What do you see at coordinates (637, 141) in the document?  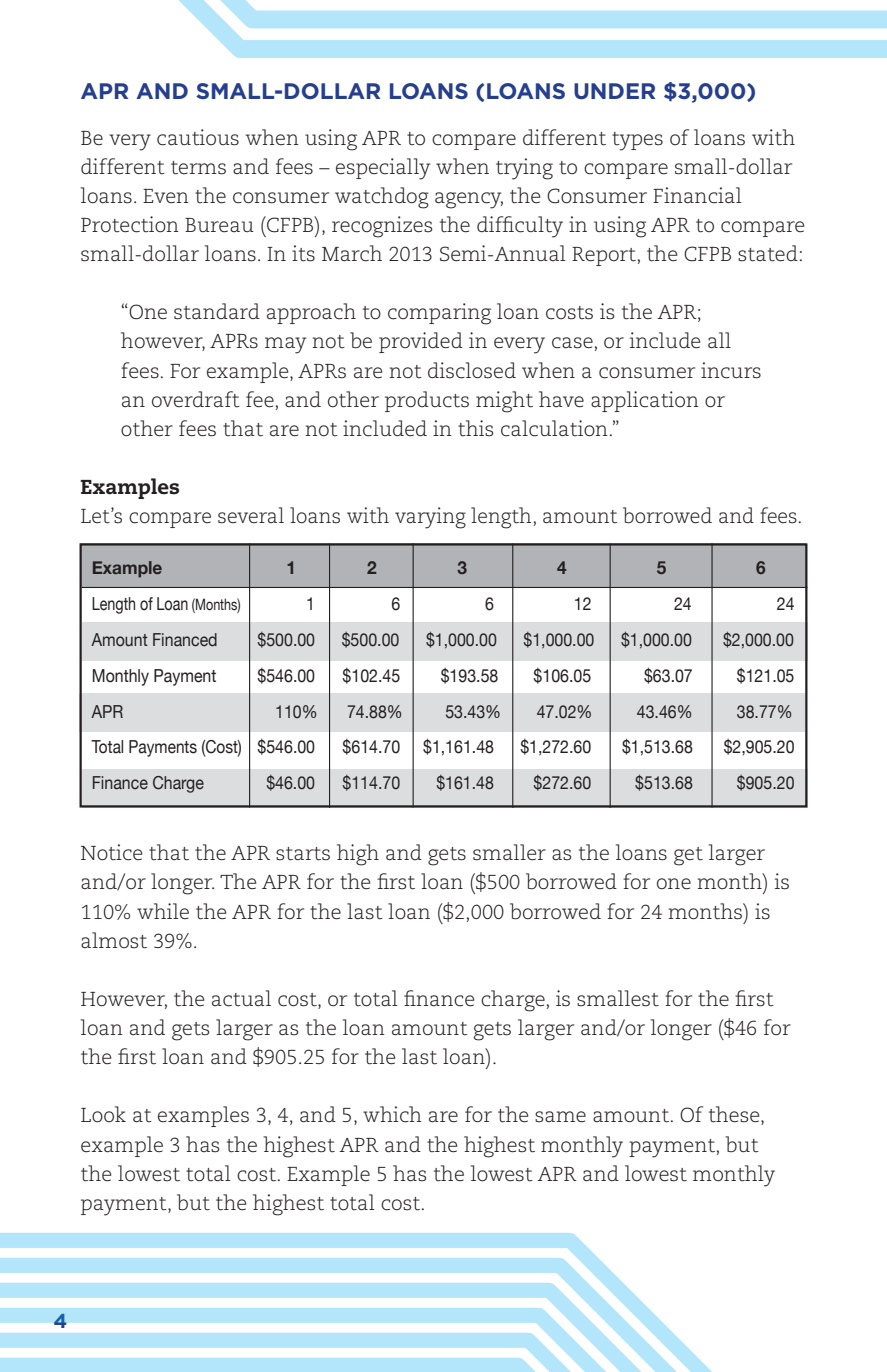 I see `types` at bounding box center [637, 141].
